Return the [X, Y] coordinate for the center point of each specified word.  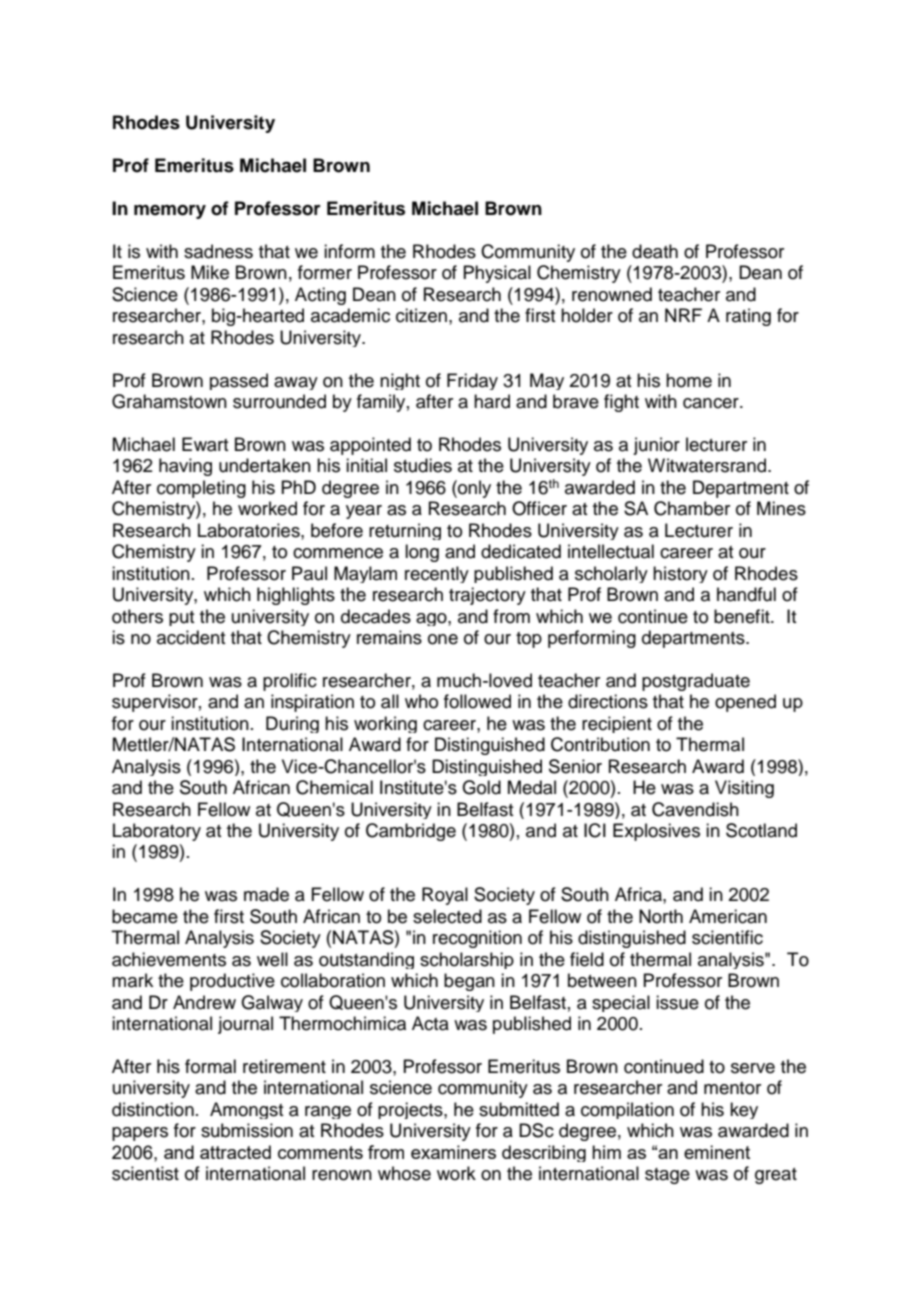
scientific [727, 937]
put [181, 618]
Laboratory [157, 832]
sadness [218, 251]
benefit [743, 616]
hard [492, 401]
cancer [712, 403]
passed [239, 381]
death [655, 251]
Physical [497, 274]
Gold [481, 787]
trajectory [487, 596]
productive [232, 982]
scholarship [467, 960]
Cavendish [695, 809]
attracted [235, 1152]
